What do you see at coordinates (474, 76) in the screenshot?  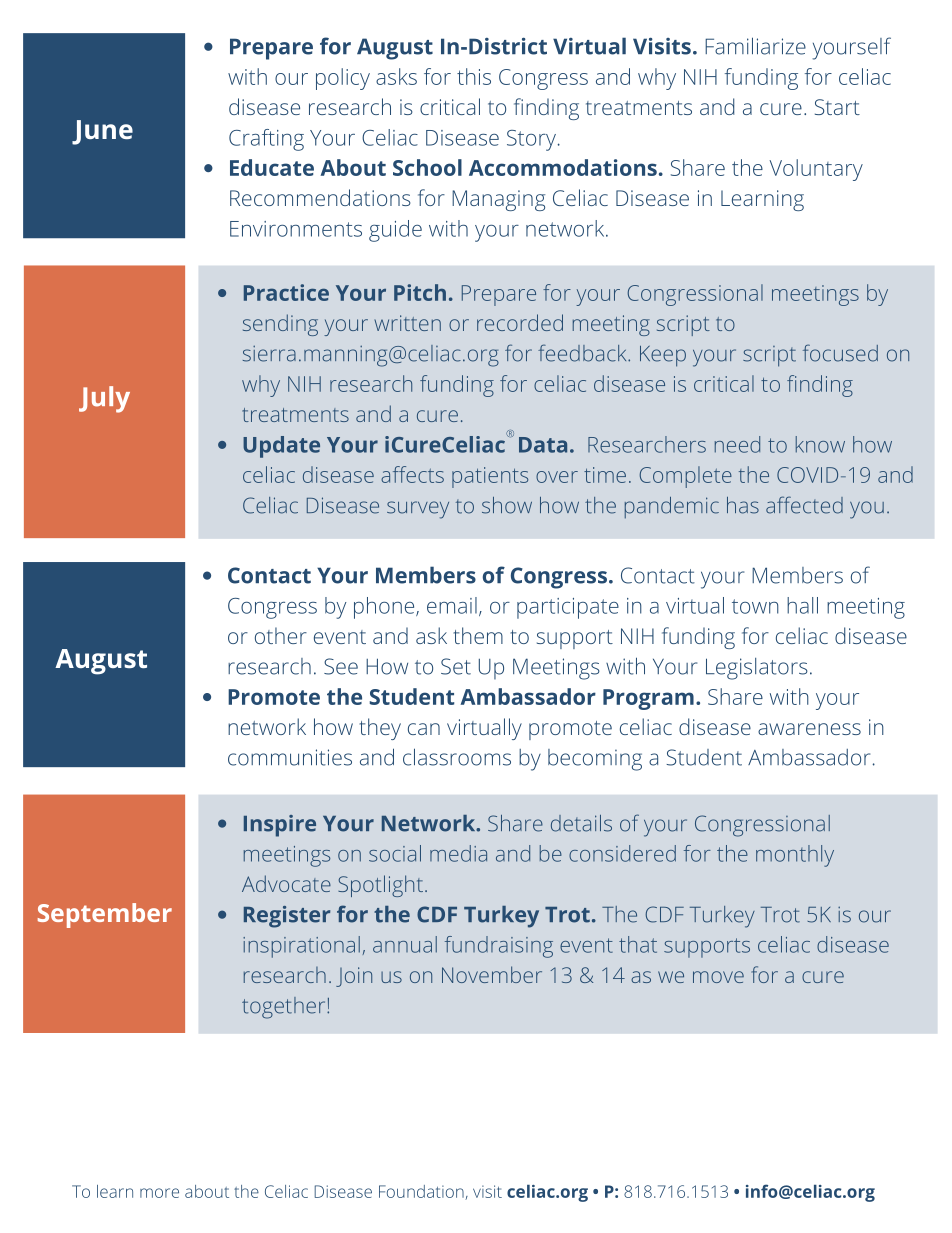 I see `this` at bounding box center [474, 76].
